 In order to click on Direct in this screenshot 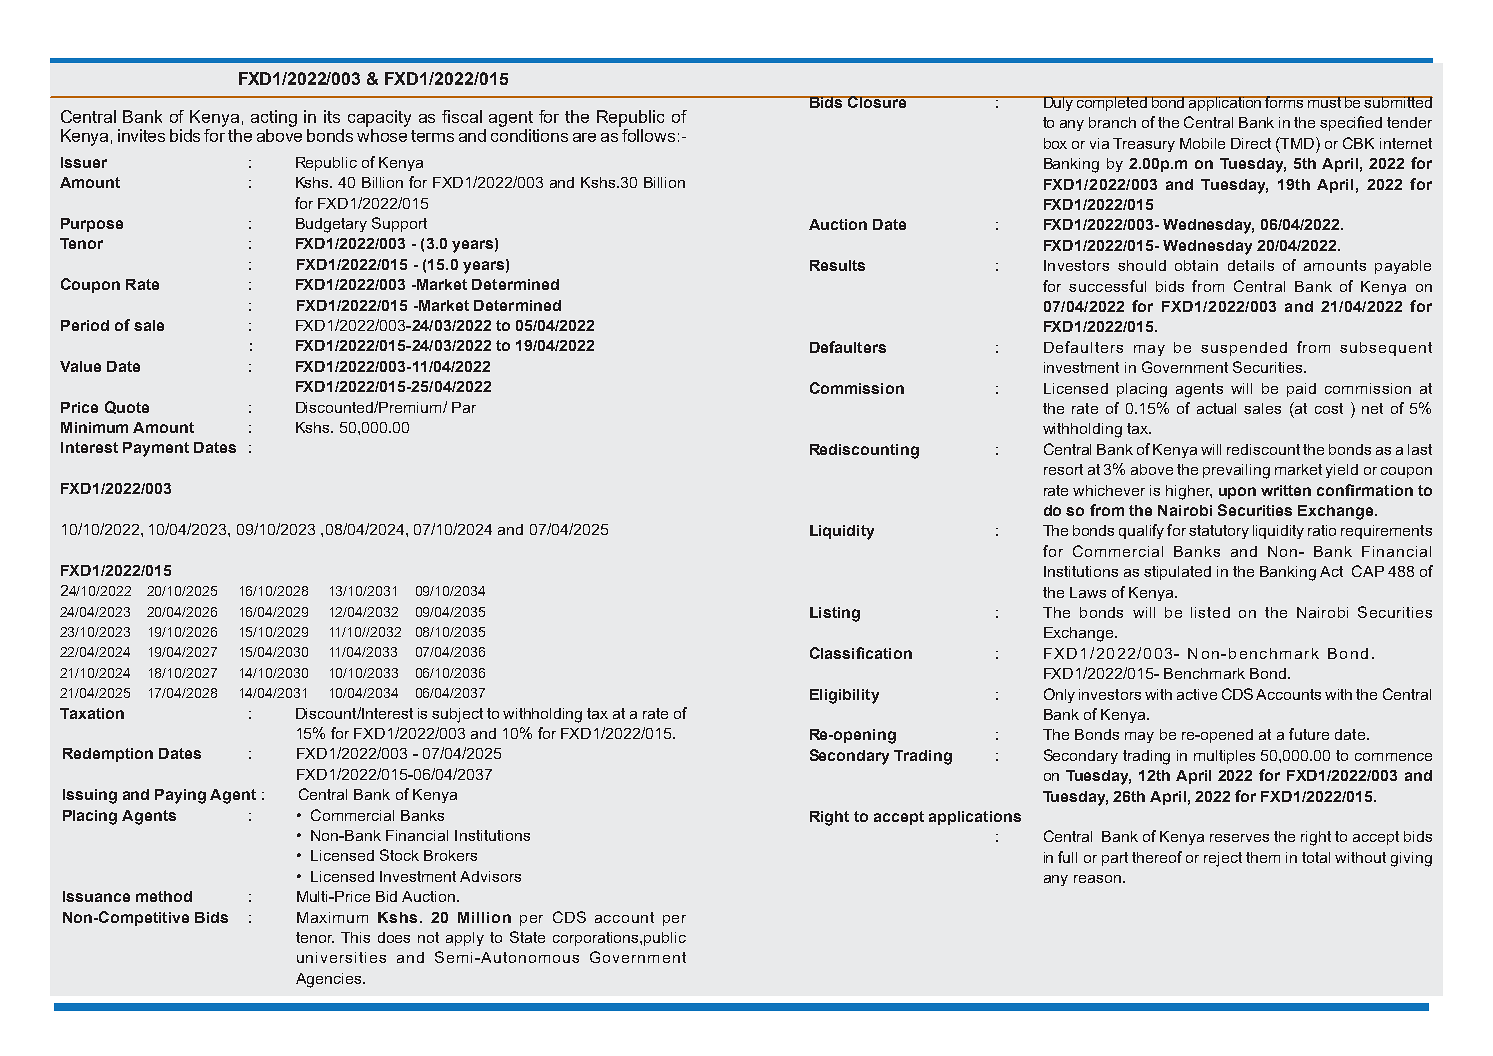, I will do `click(1251, 143)`.
